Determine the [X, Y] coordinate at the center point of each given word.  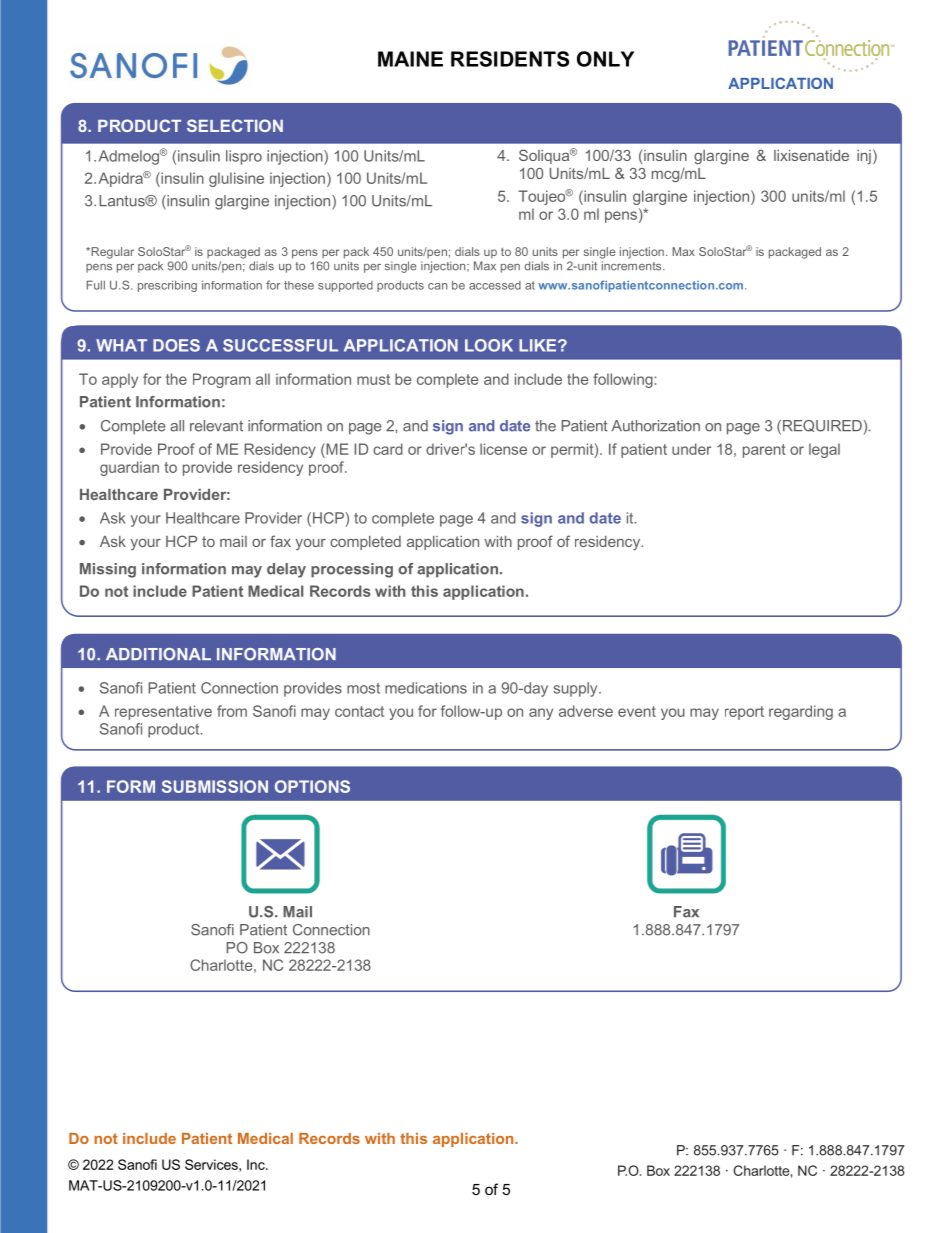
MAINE [410, 59]
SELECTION [235, 125]
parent [764, 451]
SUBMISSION [215, 786]
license [503, 449]
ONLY [605, 59]
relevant [216, 426]
